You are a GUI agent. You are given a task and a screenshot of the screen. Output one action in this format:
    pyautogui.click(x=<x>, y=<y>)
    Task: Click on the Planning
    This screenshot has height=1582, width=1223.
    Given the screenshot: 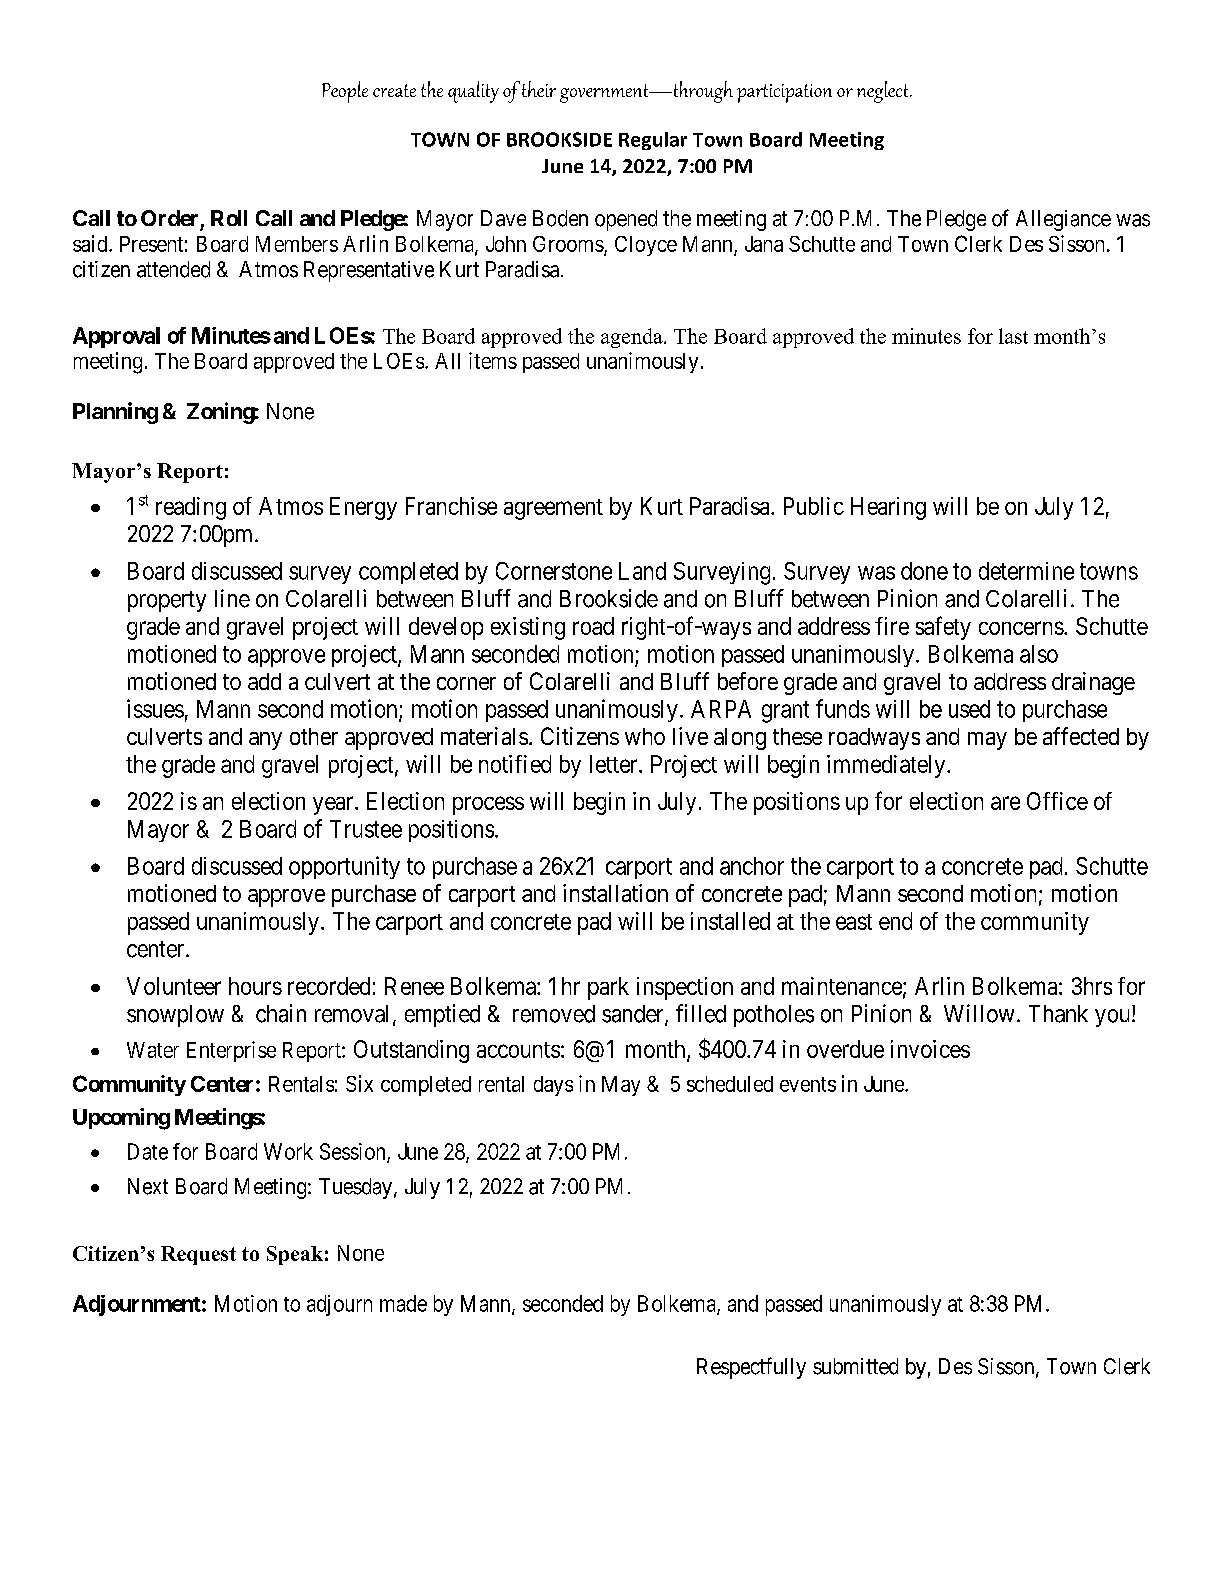 What is the action you would take?
    pyautogui.click(x=115, y=413)
